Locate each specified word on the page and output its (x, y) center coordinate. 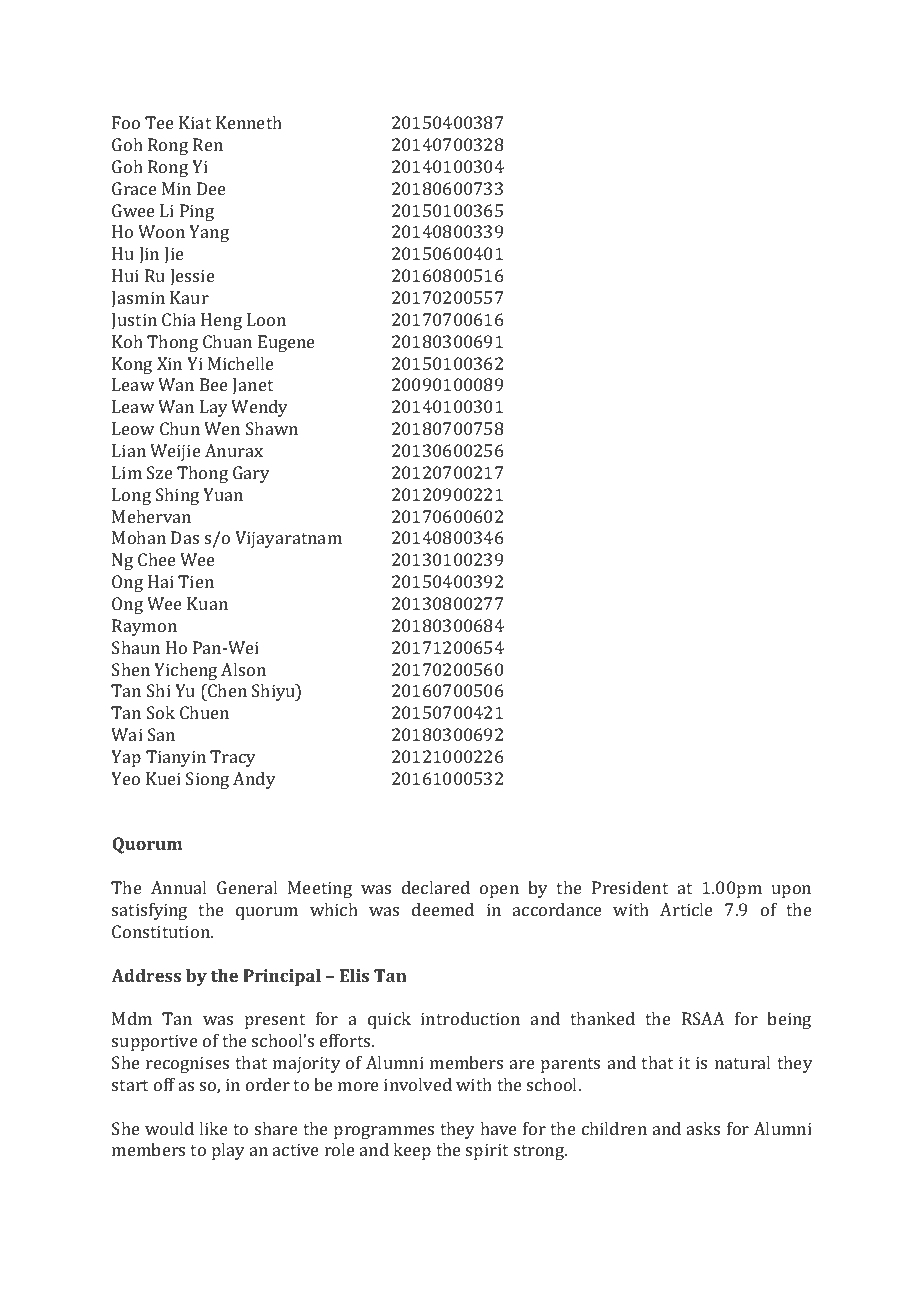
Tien (196, 581)
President (630, 887)
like (213, 1128)
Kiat (195, 122)
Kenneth (249, 122)
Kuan (207, 603)
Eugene (286, 343)
